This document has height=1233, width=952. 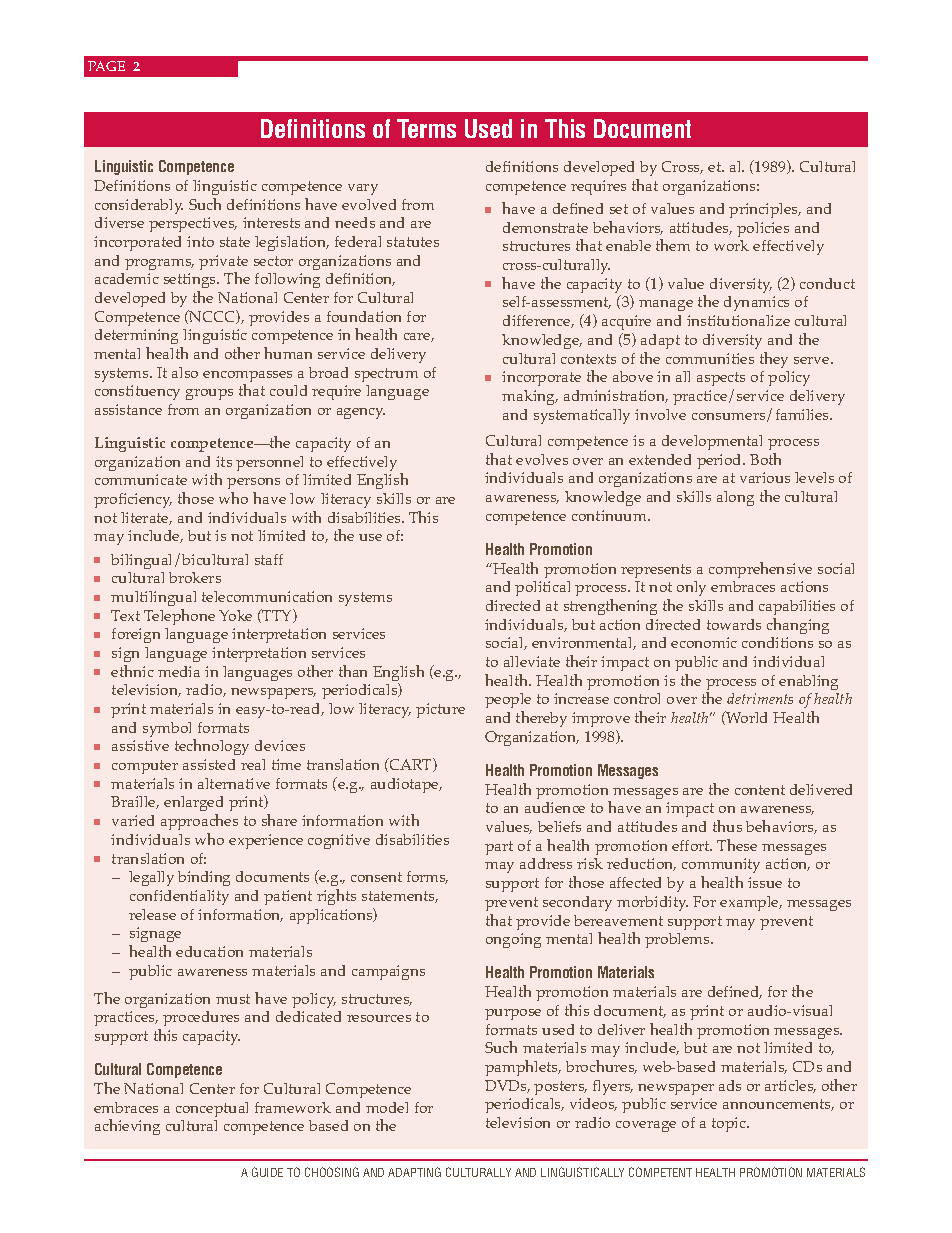 What do you see at coordinates (764, 210) in the document?
I see `principles` at bounding box center [764, 210].
